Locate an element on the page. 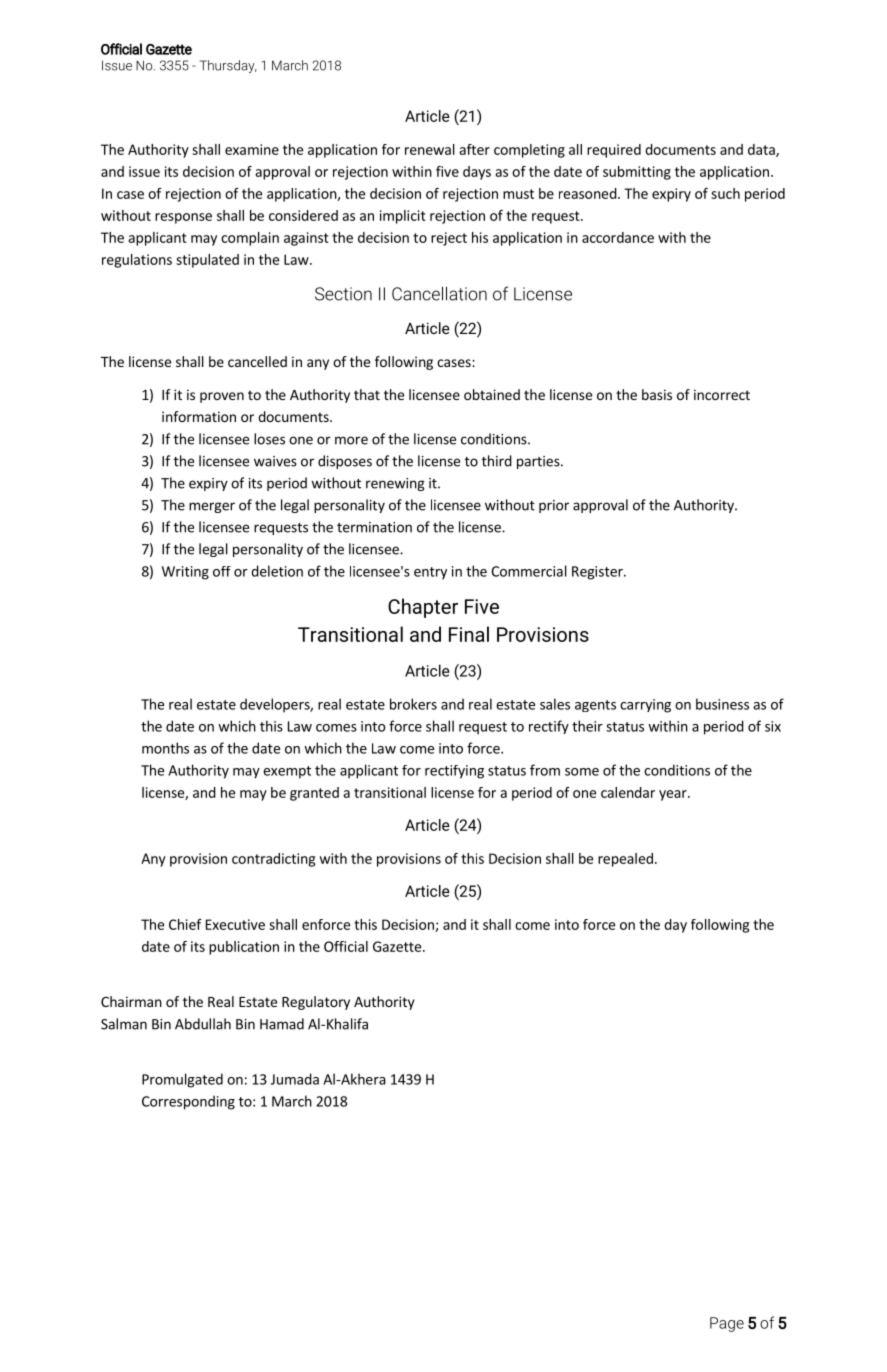 This document has width=887, height=1372. brokers is located at coordinates (413, 704).
